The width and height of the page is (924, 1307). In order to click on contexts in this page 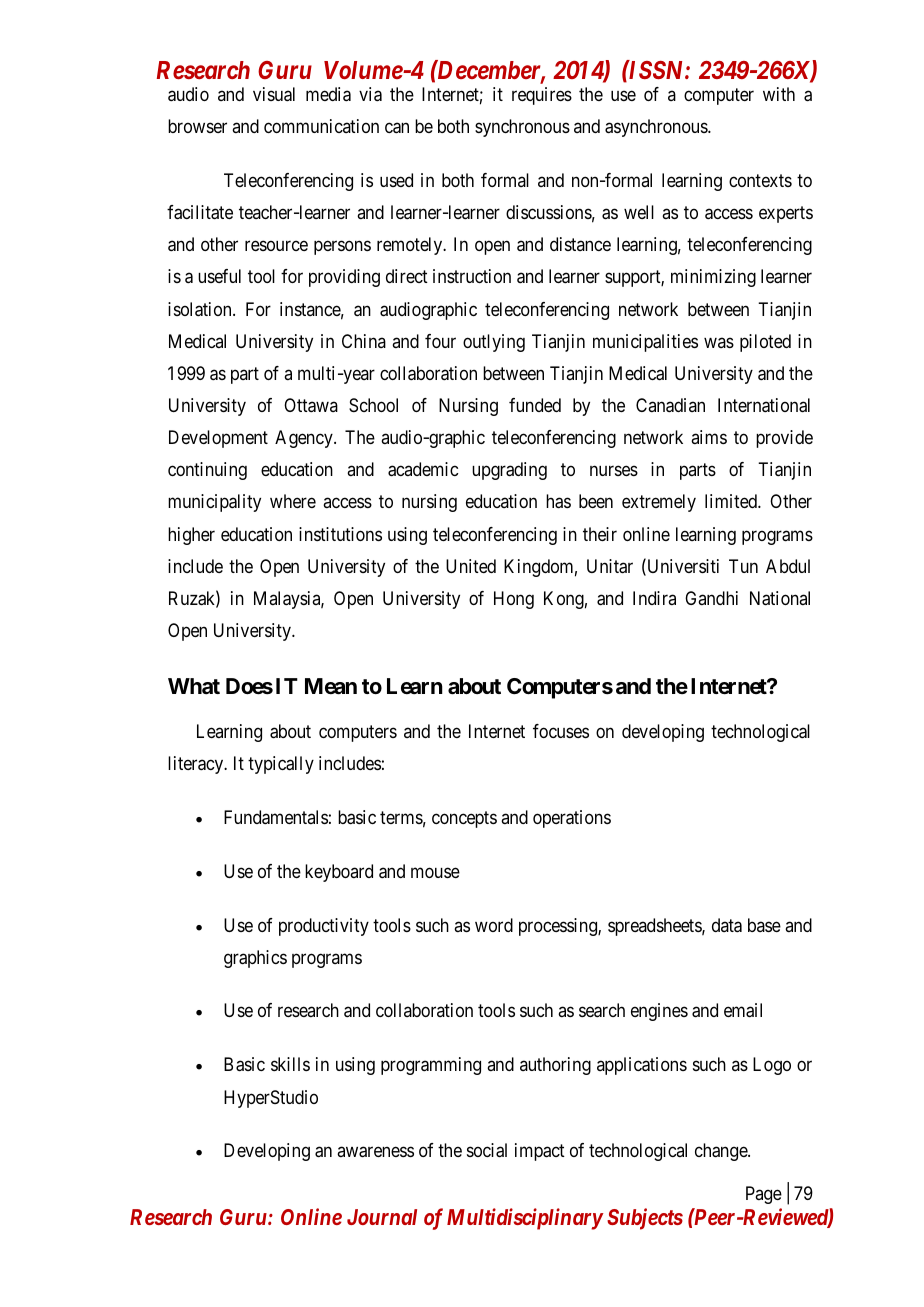, I will do `click(760, 180)`.
